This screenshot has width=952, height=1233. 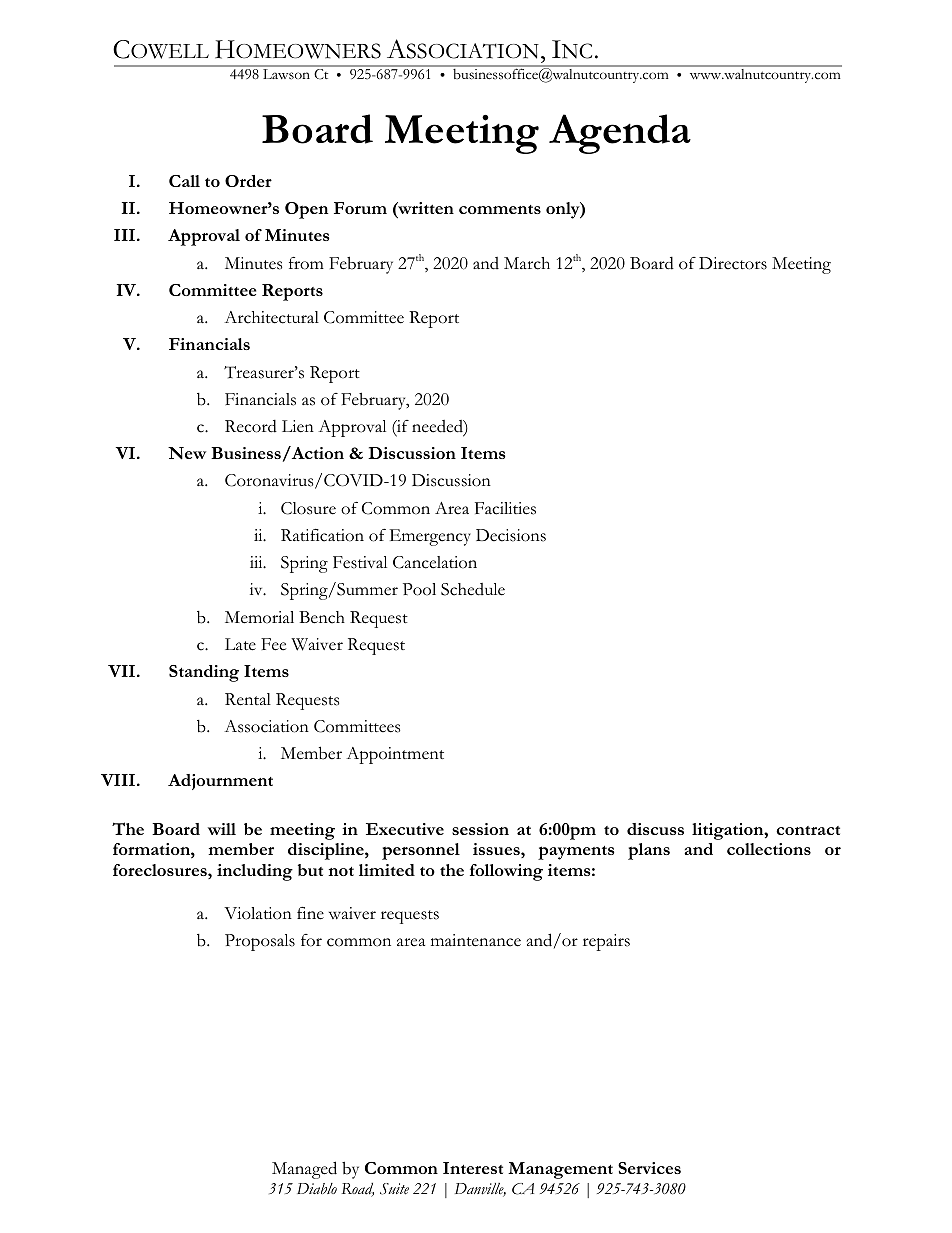 What do you see at coordinates (304, 1170) in the screenshot?
I see `Managed` at bounding box center [304, 1170].
